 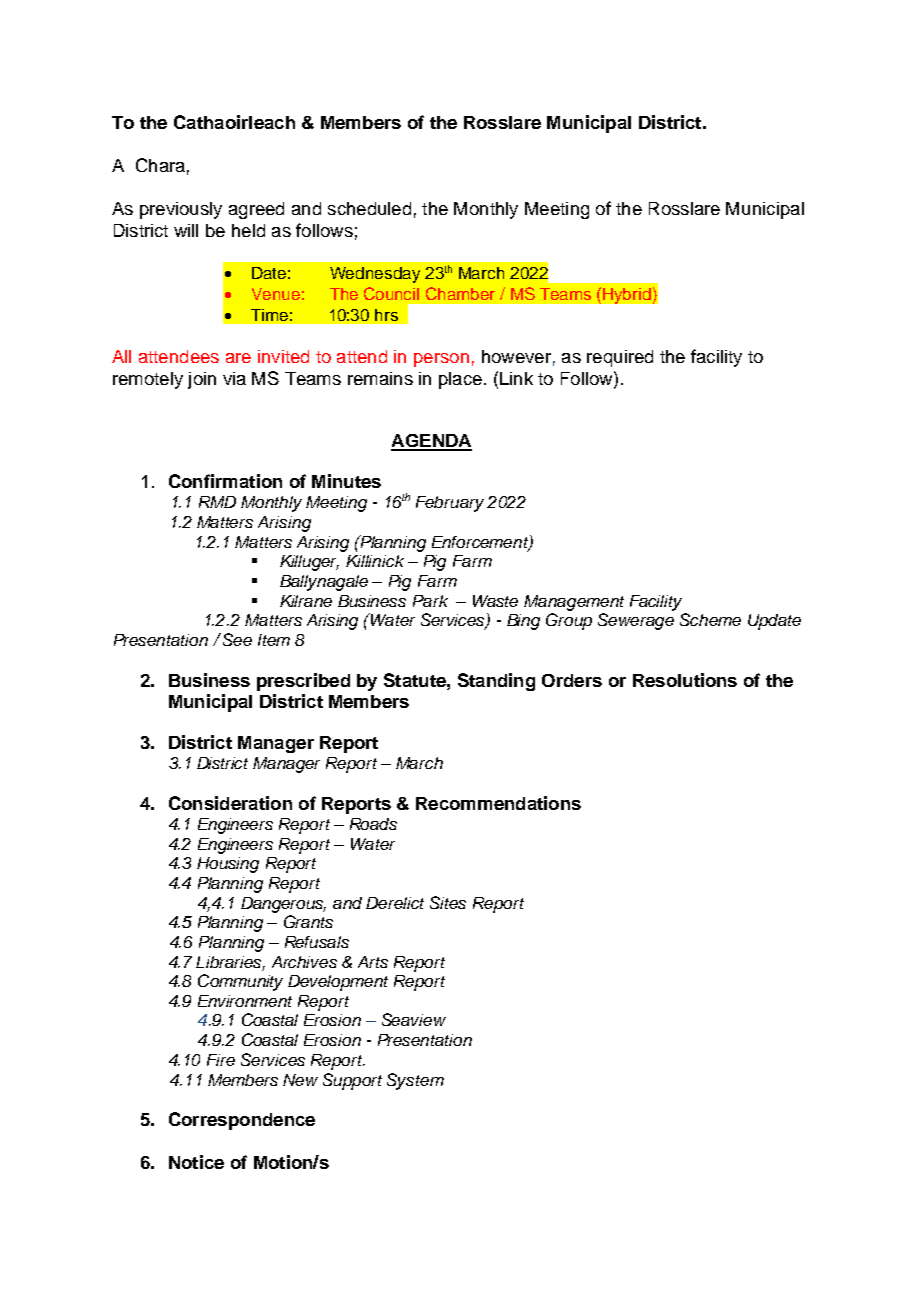 I want to click on Recommendations, so click(x=498, y=803).
